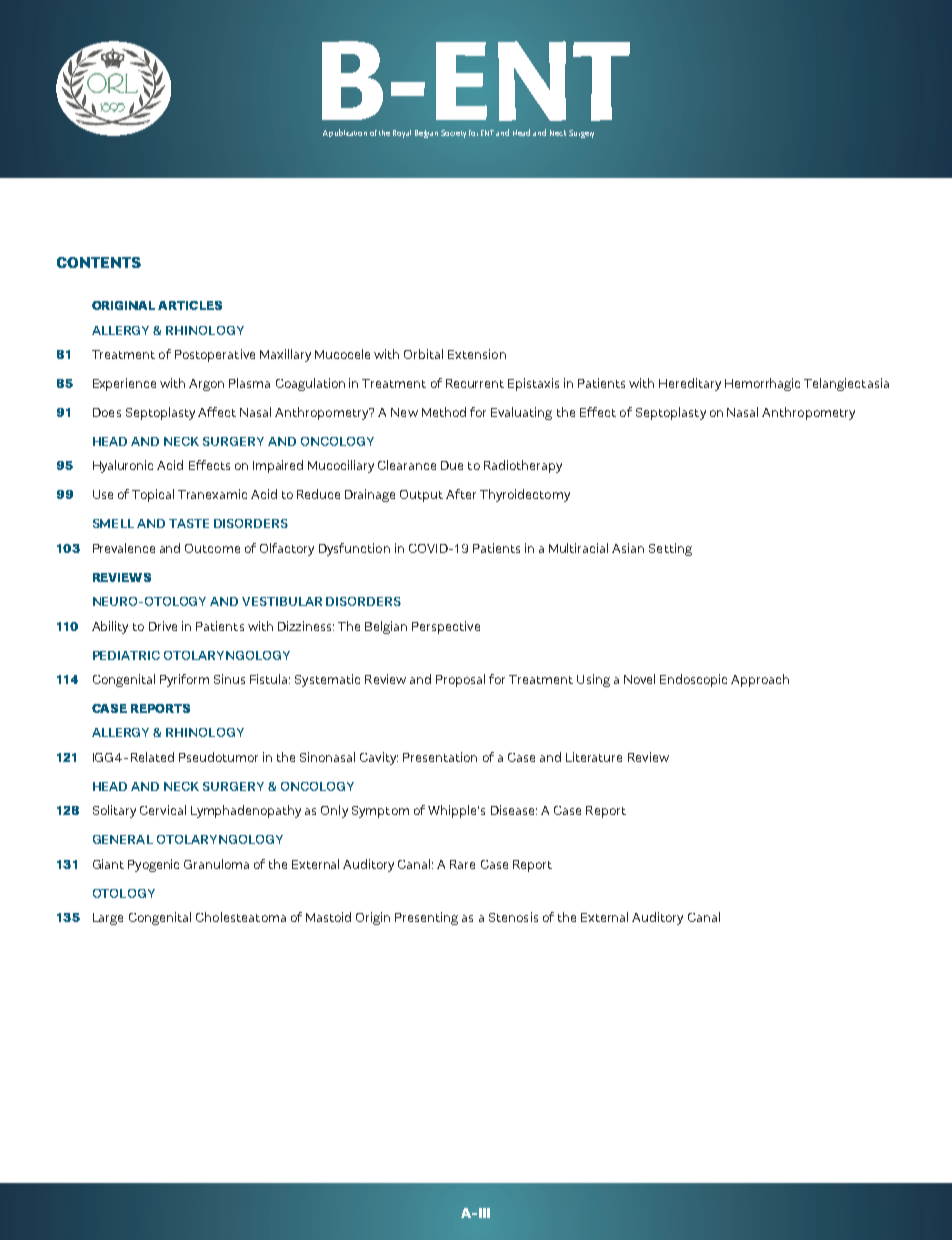 The height and width of the document is (1240, 952). I want to click on Drive, so click(163, 626).
